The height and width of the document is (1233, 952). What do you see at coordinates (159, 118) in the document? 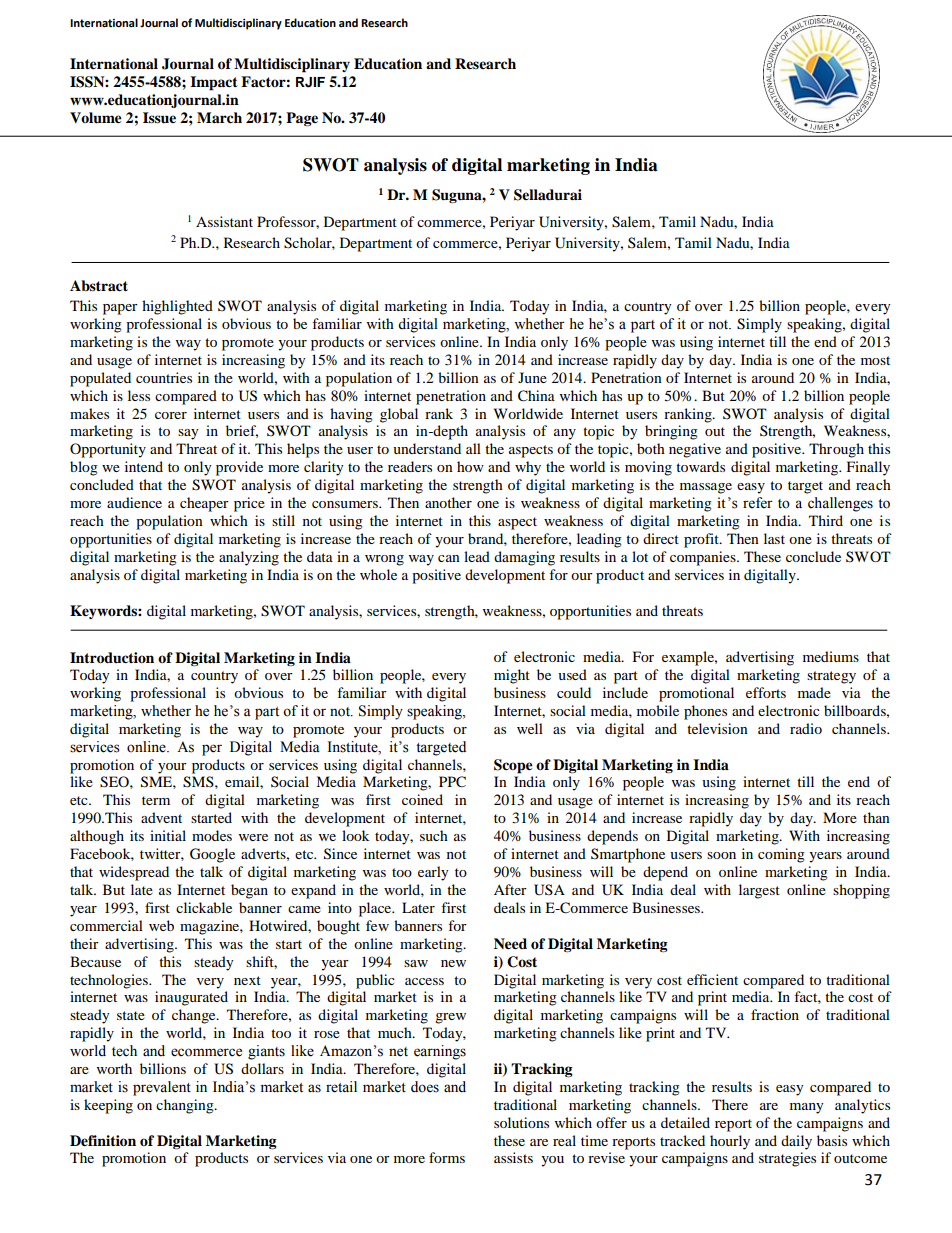
I see `Issue` at bounding box center [159, 118].
